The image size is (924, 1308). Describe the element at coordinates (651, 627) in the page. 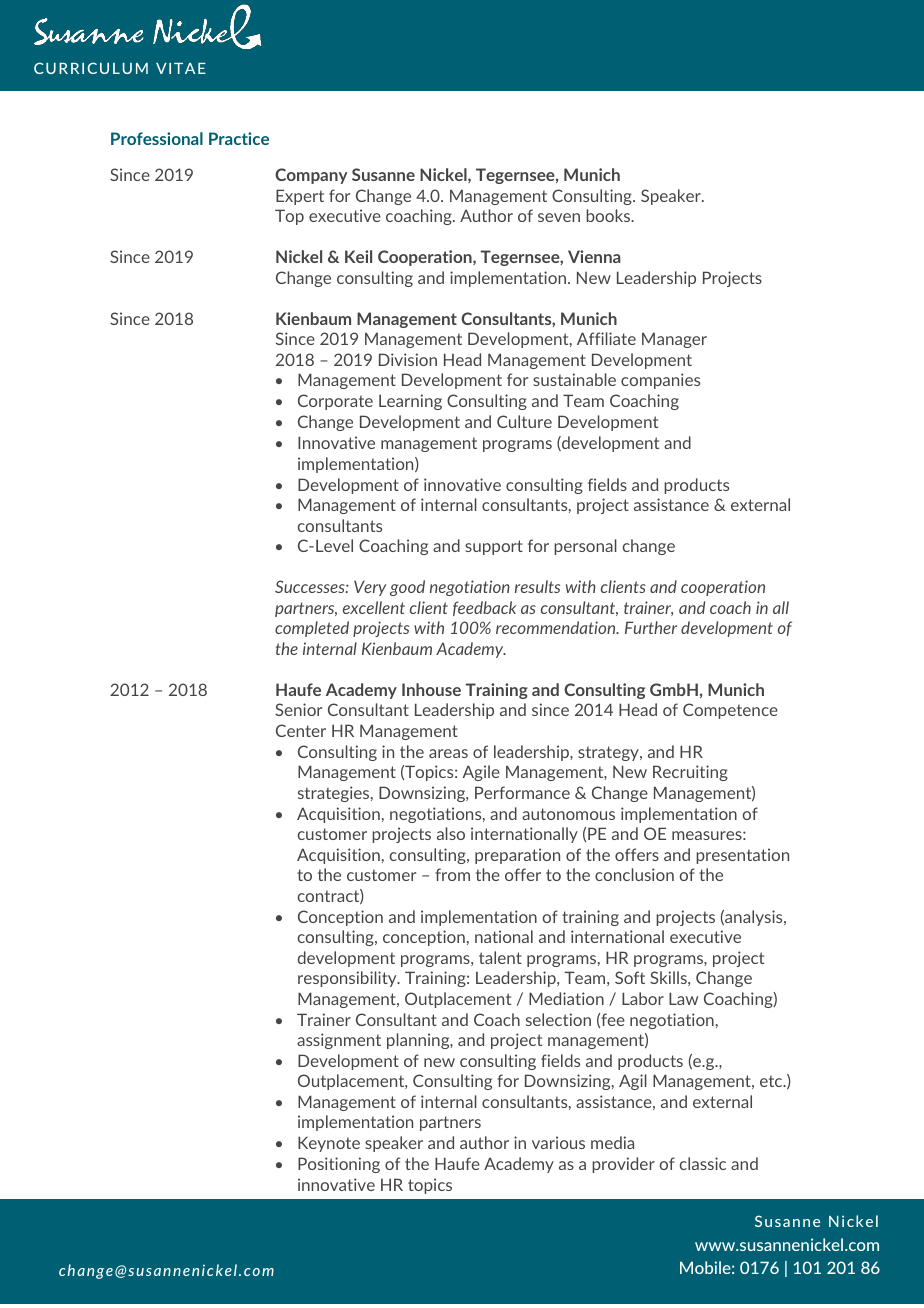

I see `Further` at that location.
